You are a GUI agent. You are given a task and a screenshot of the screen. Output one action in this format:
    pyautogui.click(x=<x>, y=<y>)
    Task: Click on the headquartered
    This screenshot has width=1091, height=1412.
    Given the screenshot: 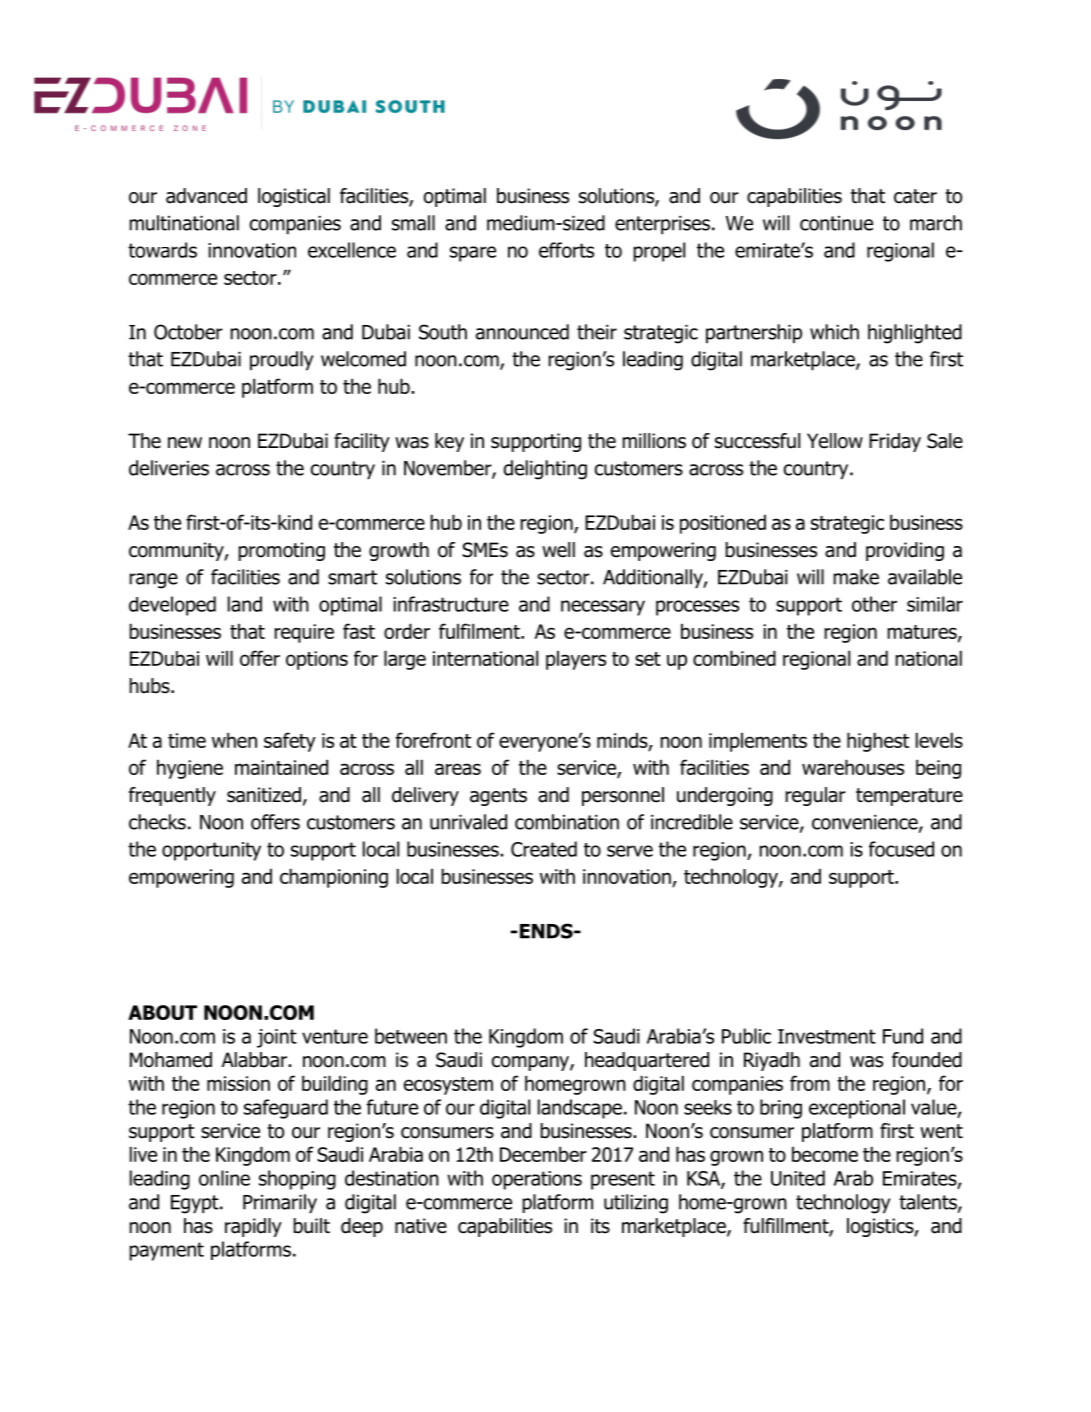 What is the action you would take?
    pyautogui.click(x=647, y=1061)
